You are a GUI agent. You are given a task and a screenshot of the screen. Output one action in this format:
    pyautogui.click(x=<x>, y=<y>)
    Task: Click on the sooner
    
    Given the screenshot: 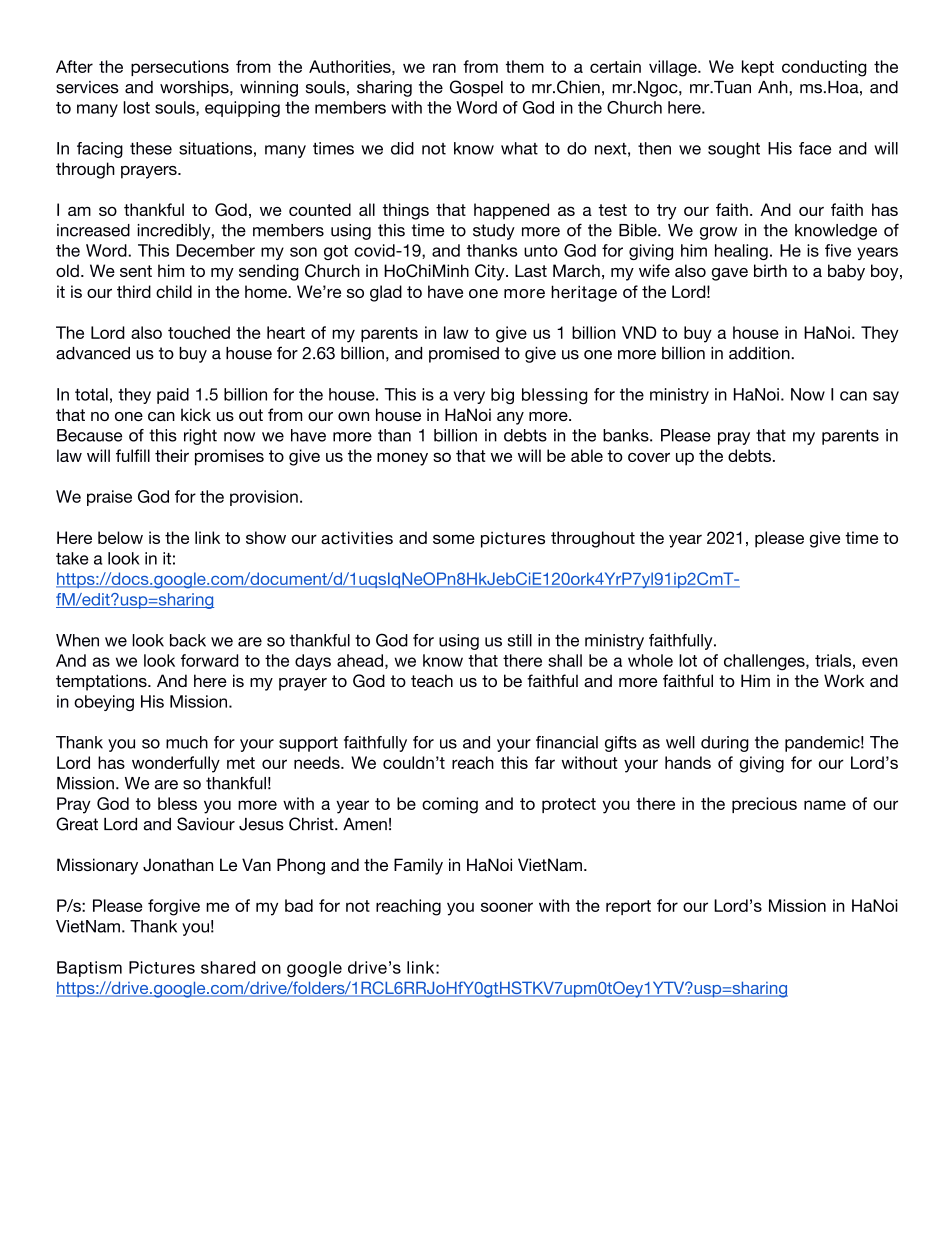 What is the action you would take?
    pyautogui.click(x=507, y=907)
